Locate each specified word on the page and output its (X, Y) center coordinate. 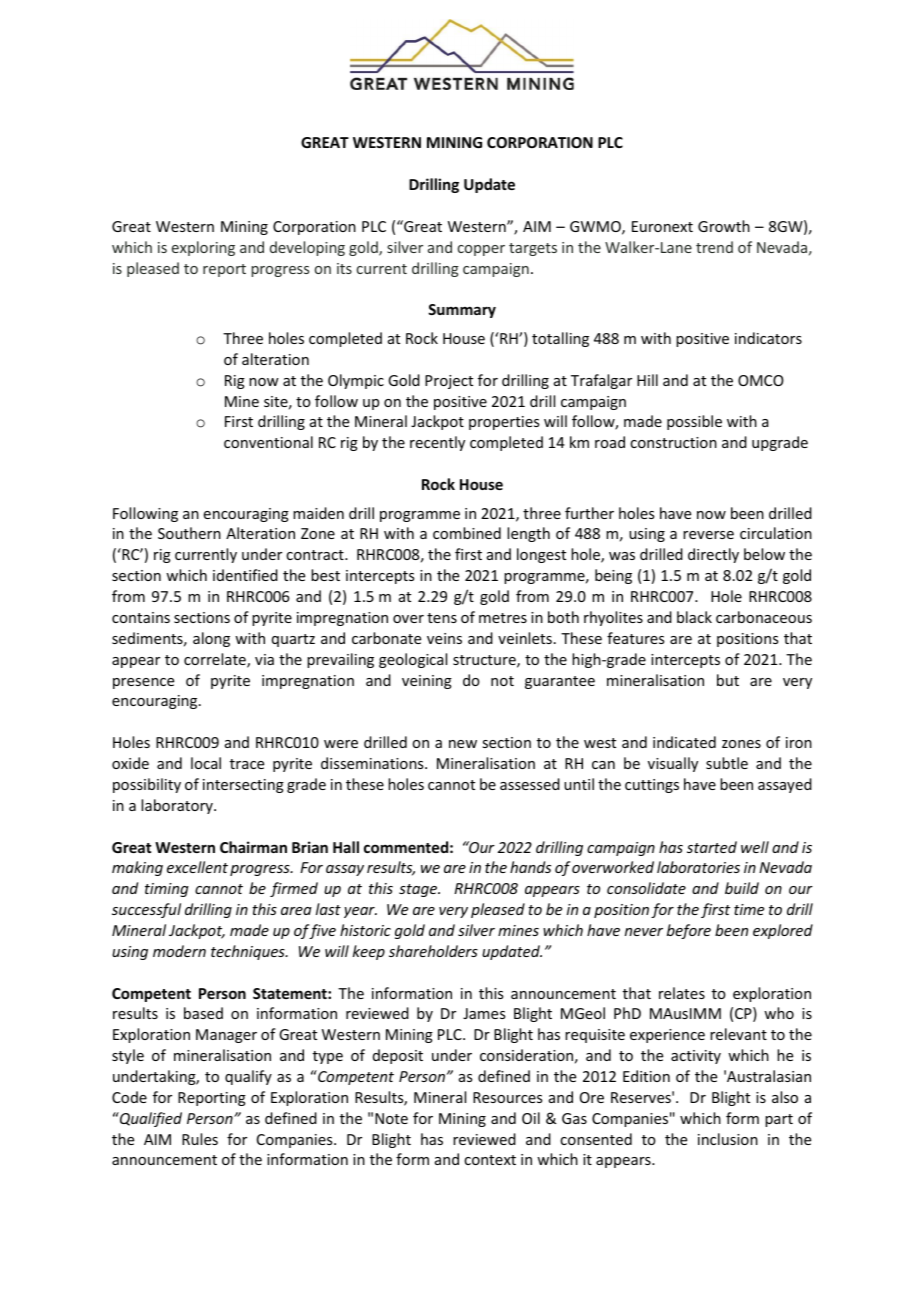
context (490, 1160)
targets (533, 249)
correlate (216, 660)
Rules (200, 1139)
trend (714, 247)
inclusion (728, 1139)
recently (437, 443)
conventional (268, 442)
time (749, 909)
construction (673, 442)
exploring (203, 248)
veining (427, 682)
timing (167, 890)
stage (419, 890)
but (728, 680)
